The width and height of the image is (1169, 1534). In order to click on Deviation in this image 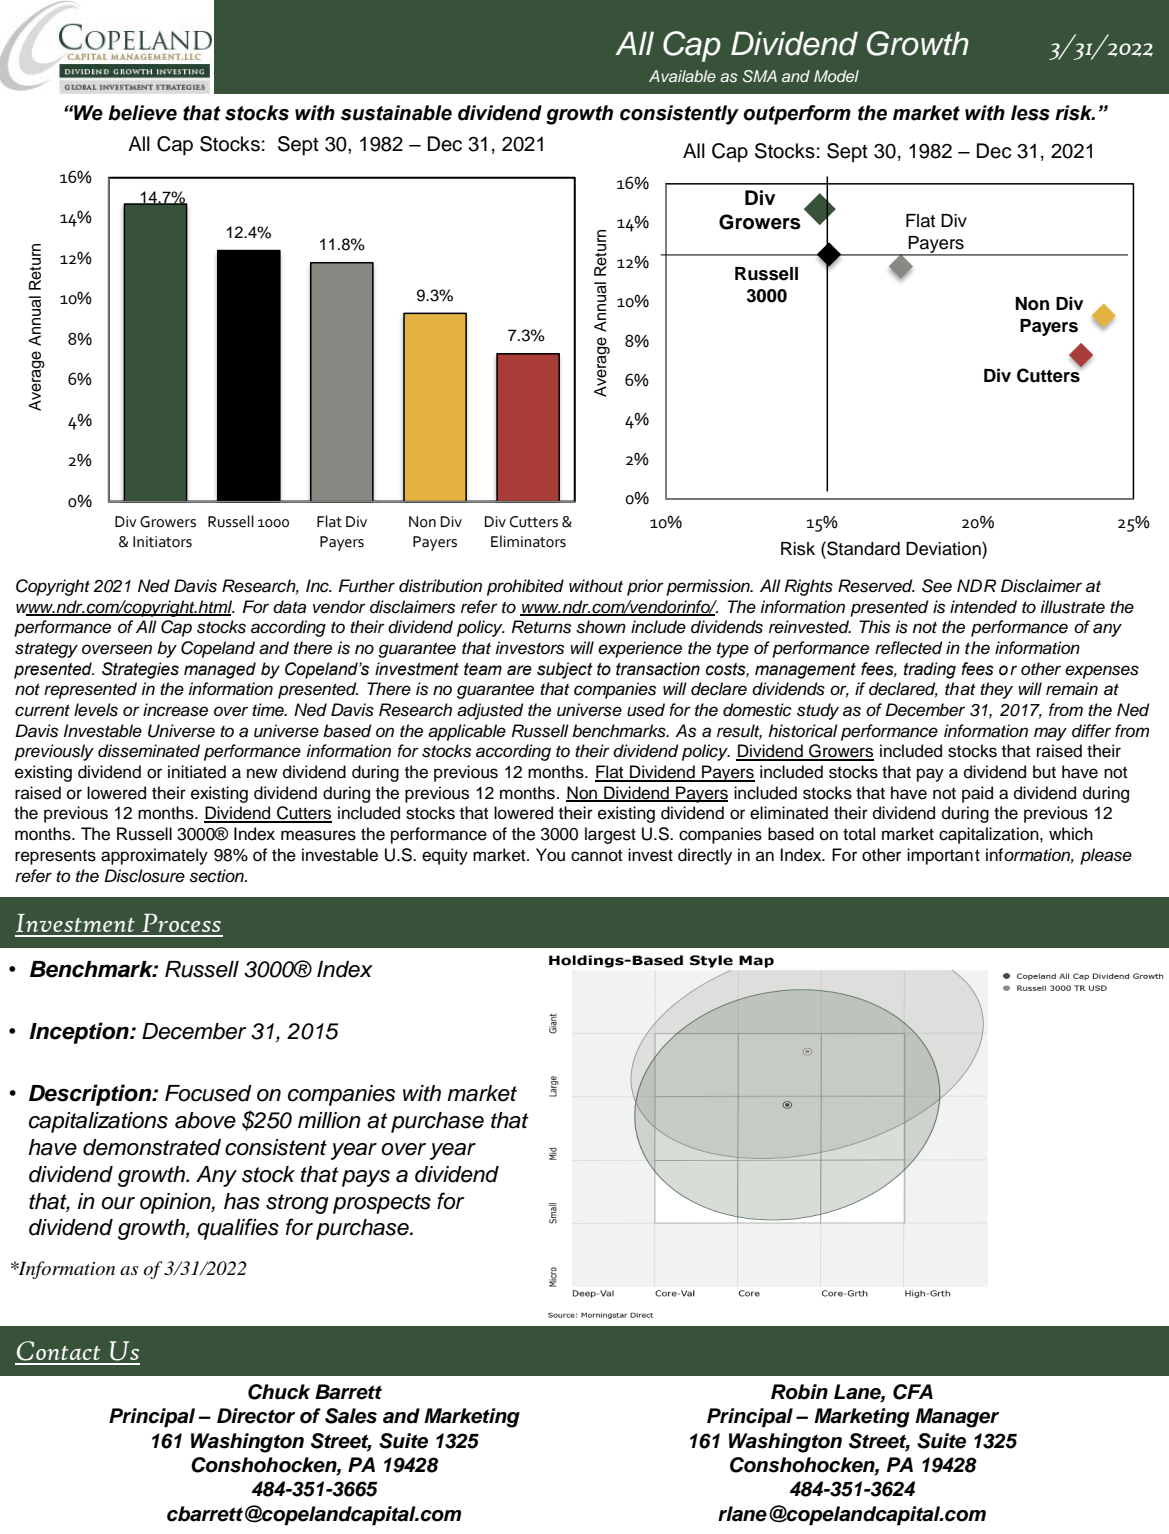, I will do `click(944, 548)`.
